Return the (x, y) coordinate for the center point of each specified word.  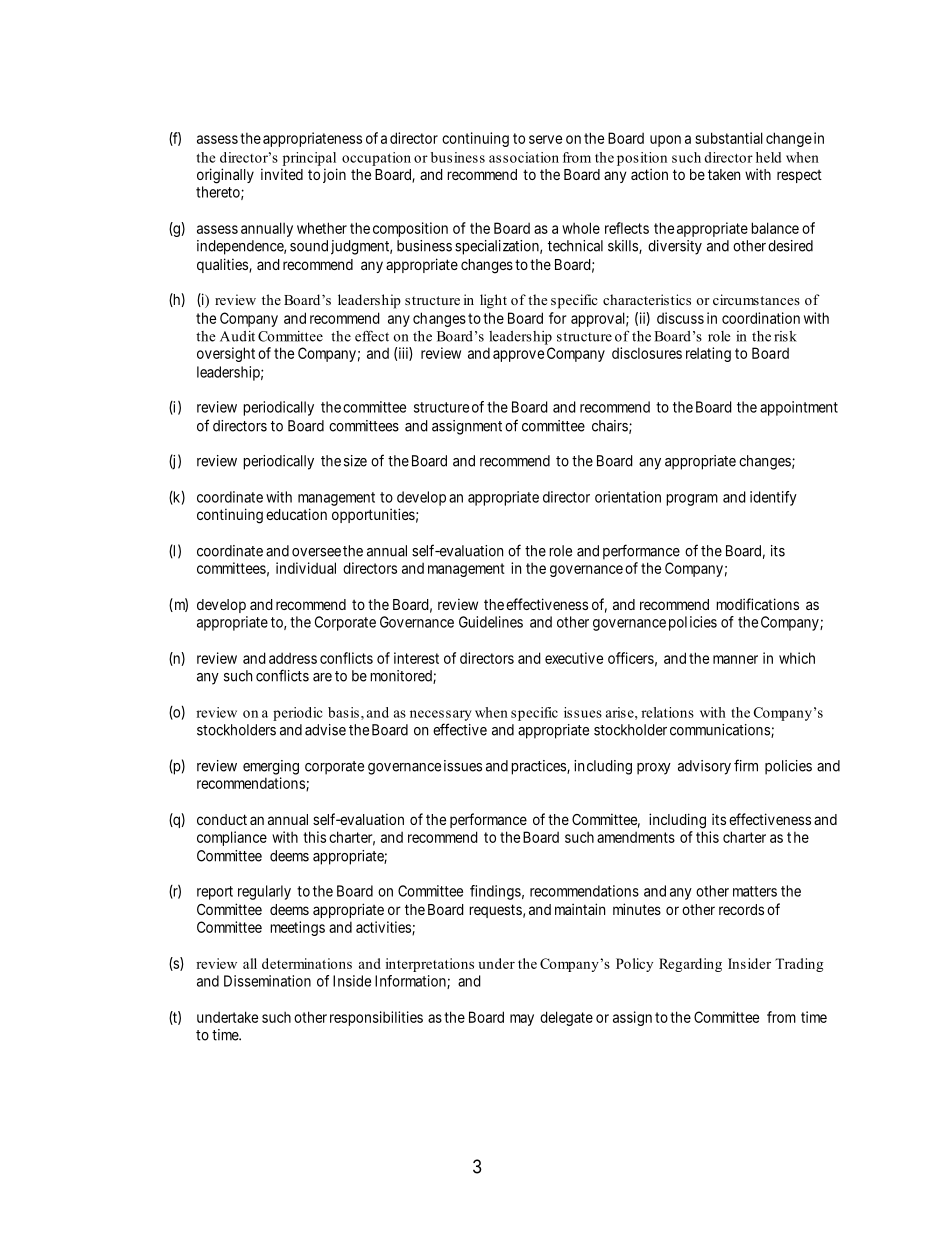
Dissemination (267, 981)
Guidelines (491, 622)
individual (306, 568)
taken (724, 174)
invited (282, 174)
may (522, 1020)
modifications (757, 604)
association (524, 157)
